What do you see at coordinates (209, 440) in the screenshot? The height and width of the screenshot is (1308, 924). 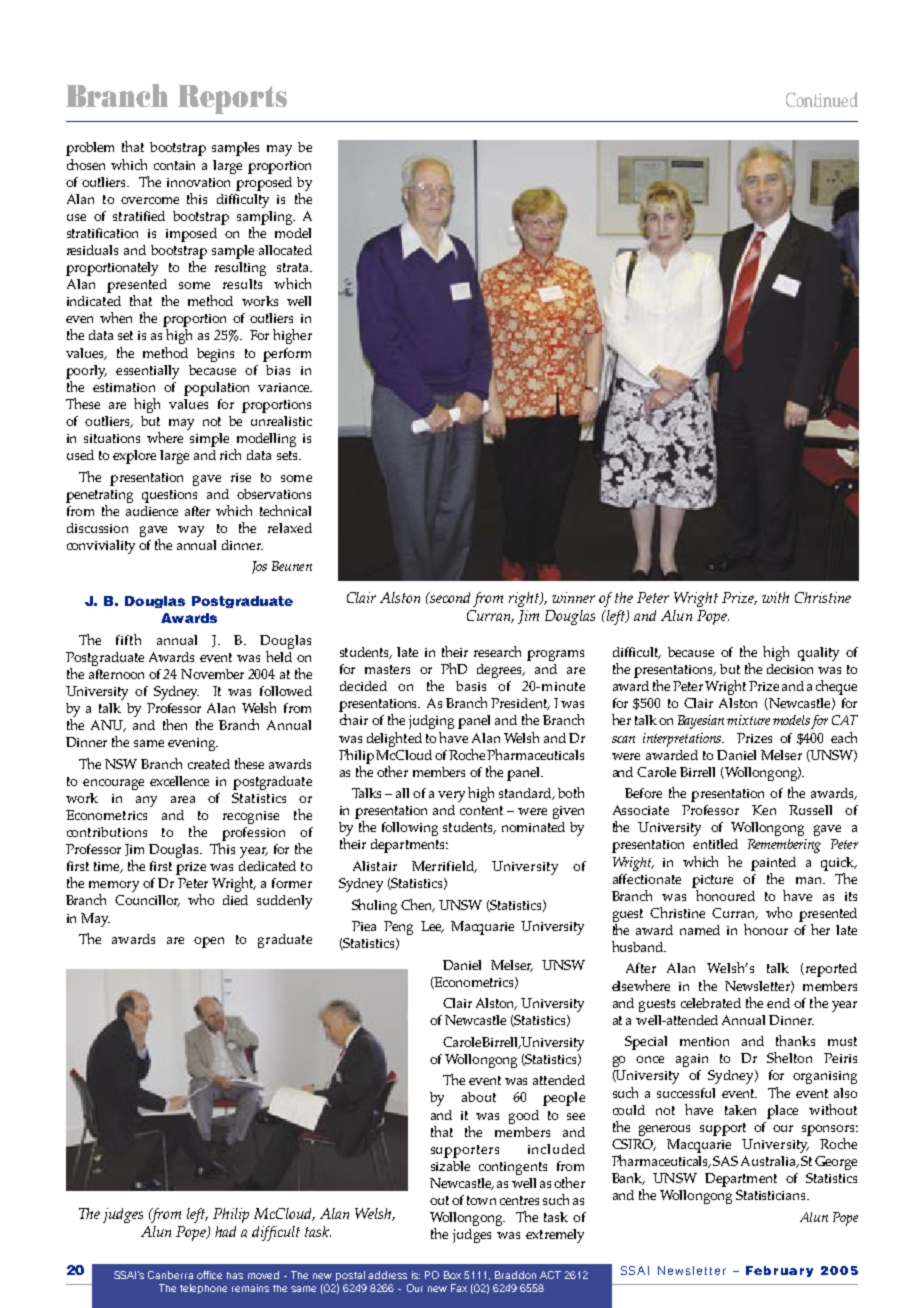 I see `simple` at bounding box center [209, 440].
